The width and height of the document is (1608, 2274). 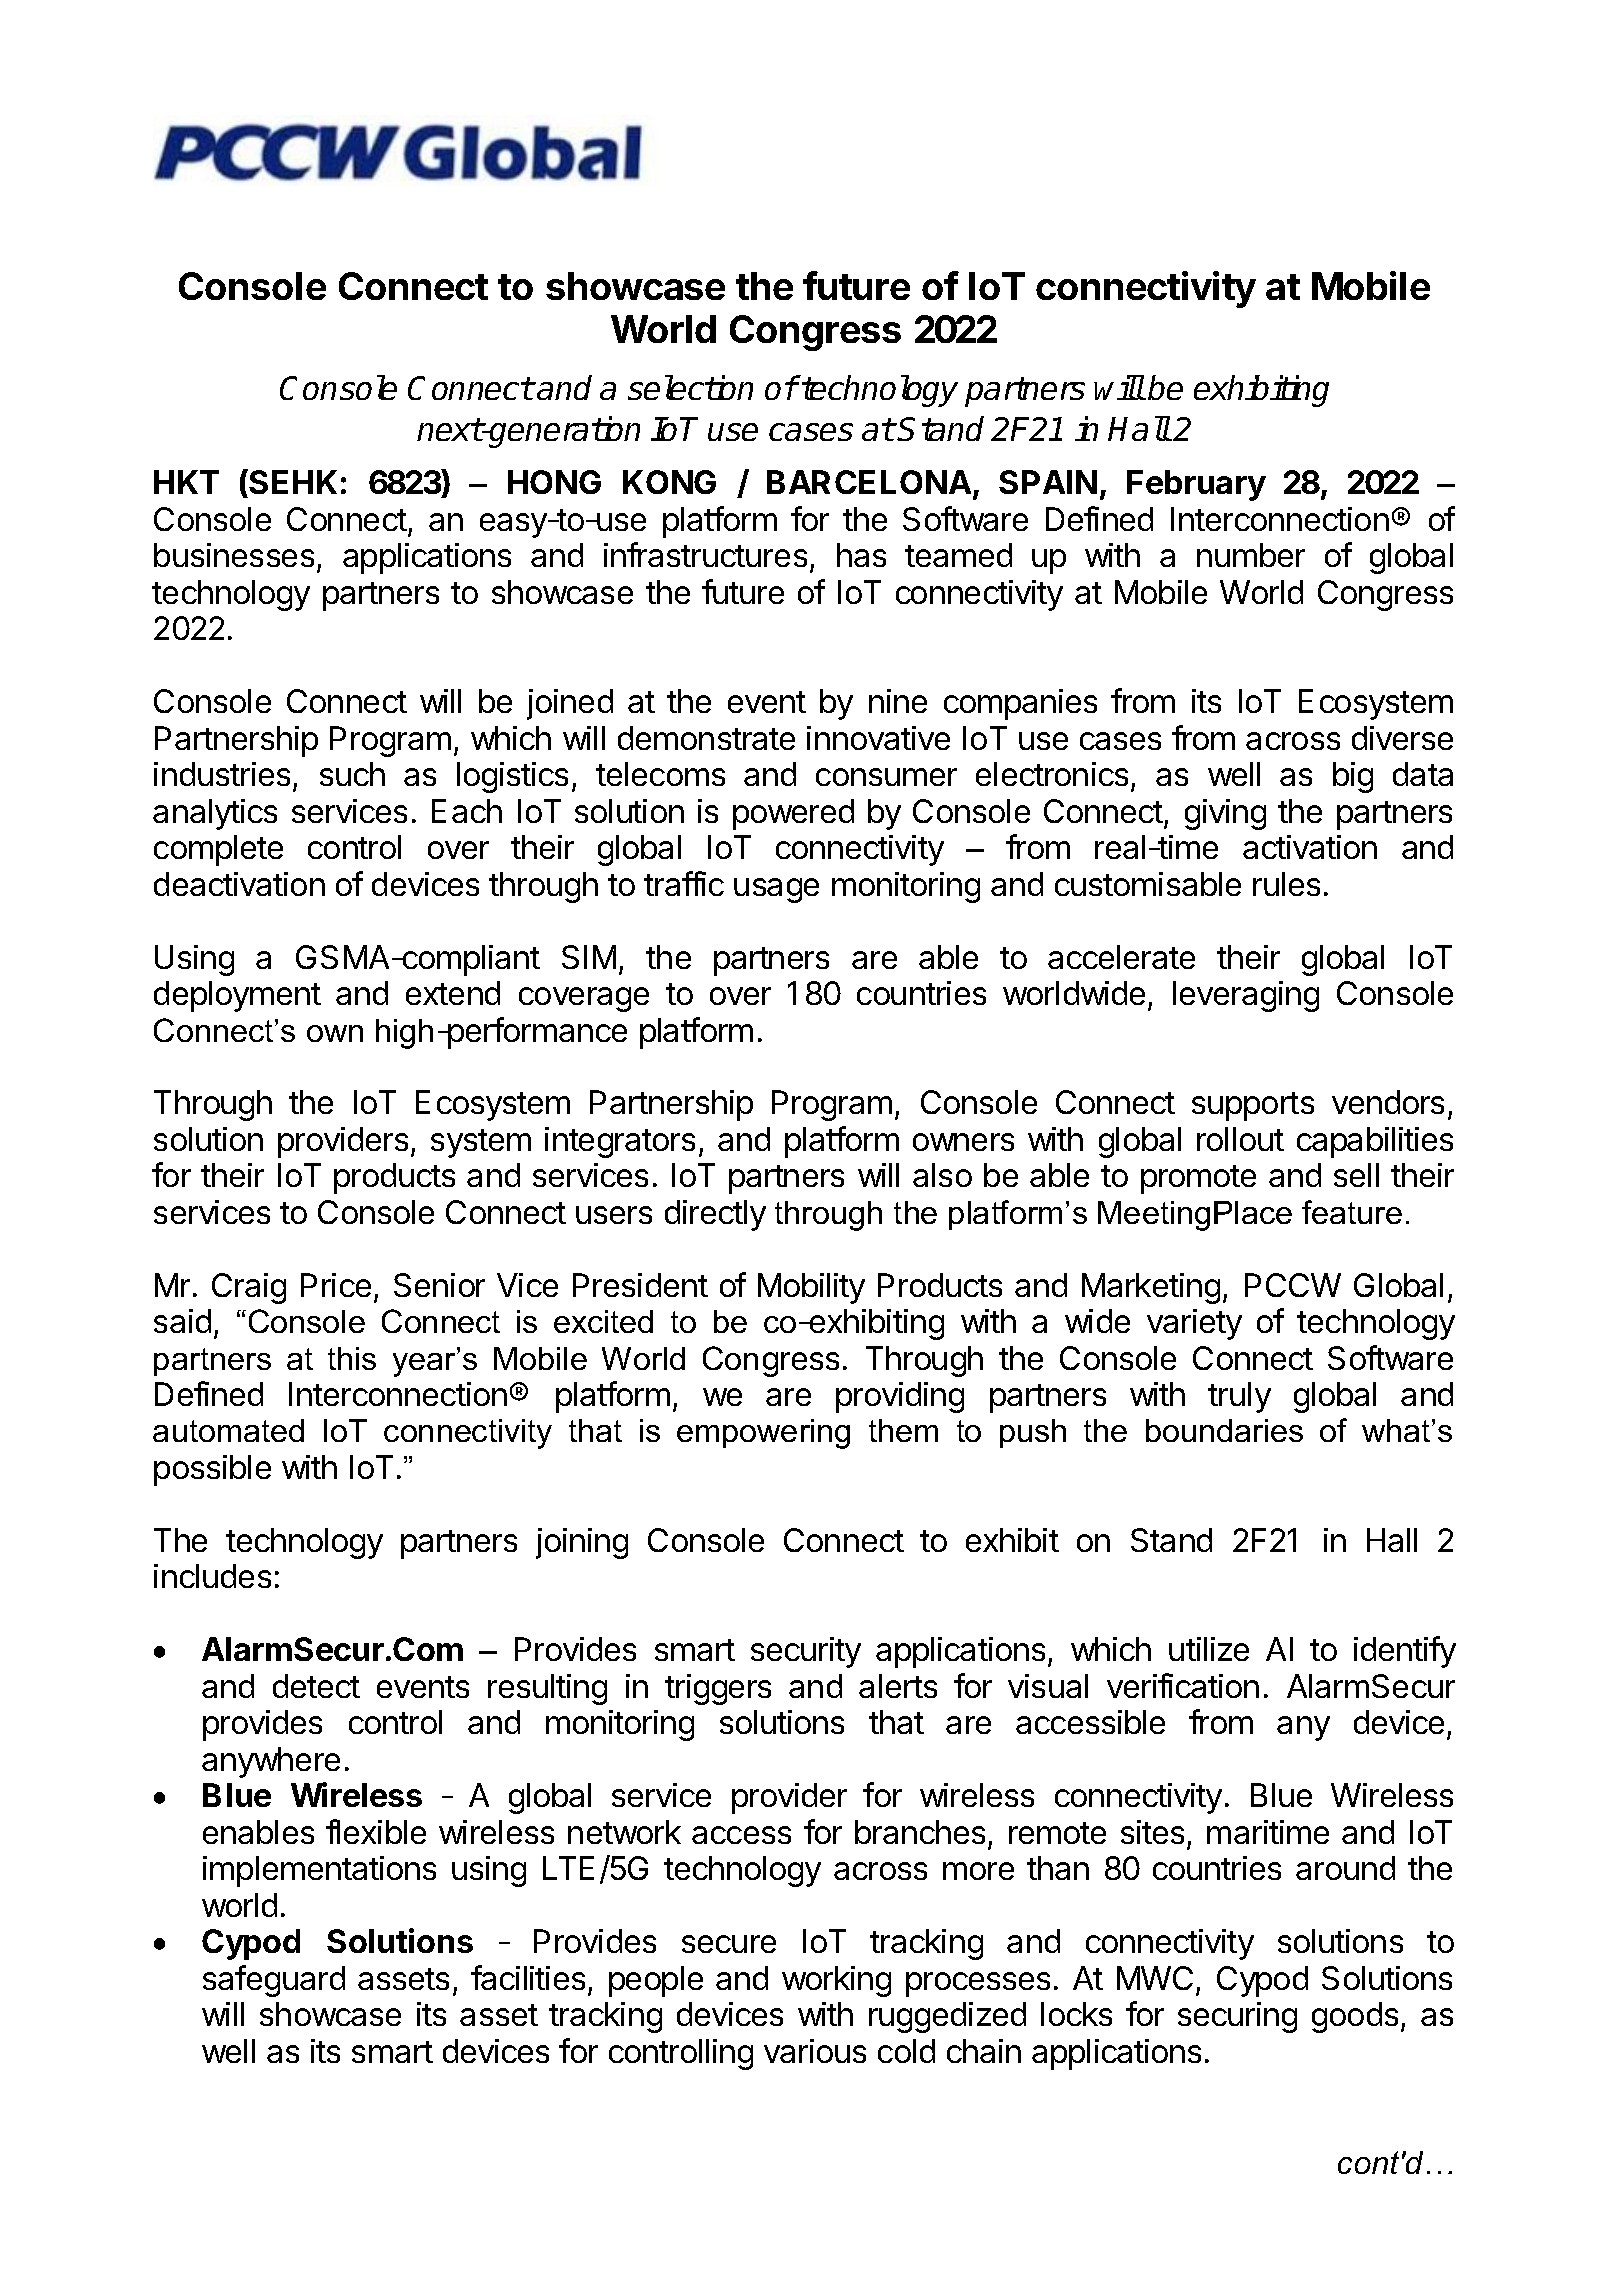 What do you see at coordinates (1209, 1649) in the document?
I see `utilize` at bounding box center [1209, 1649].
